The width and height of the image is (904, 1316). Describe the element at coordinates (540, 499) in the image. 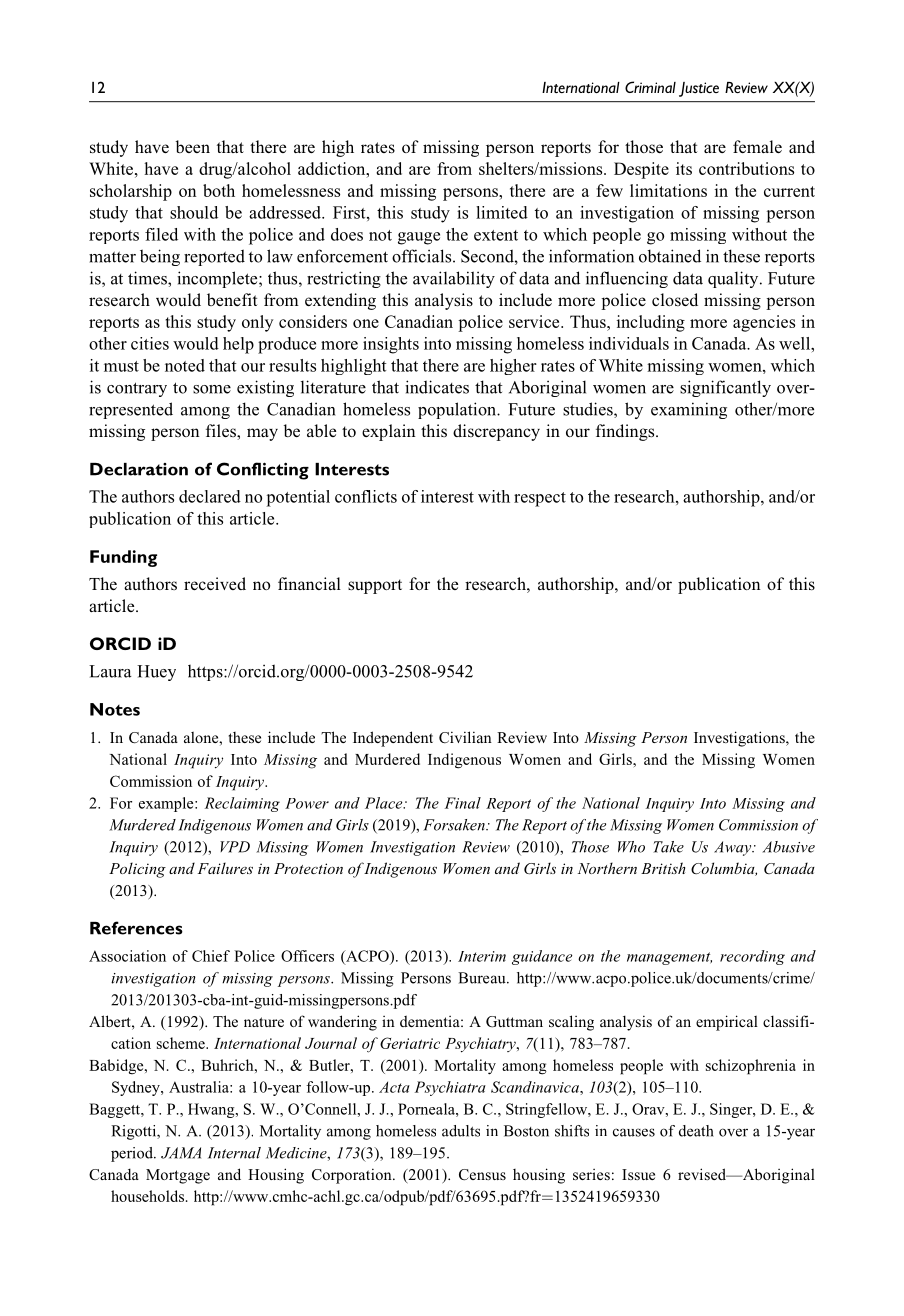

I see `respect` at that location.
